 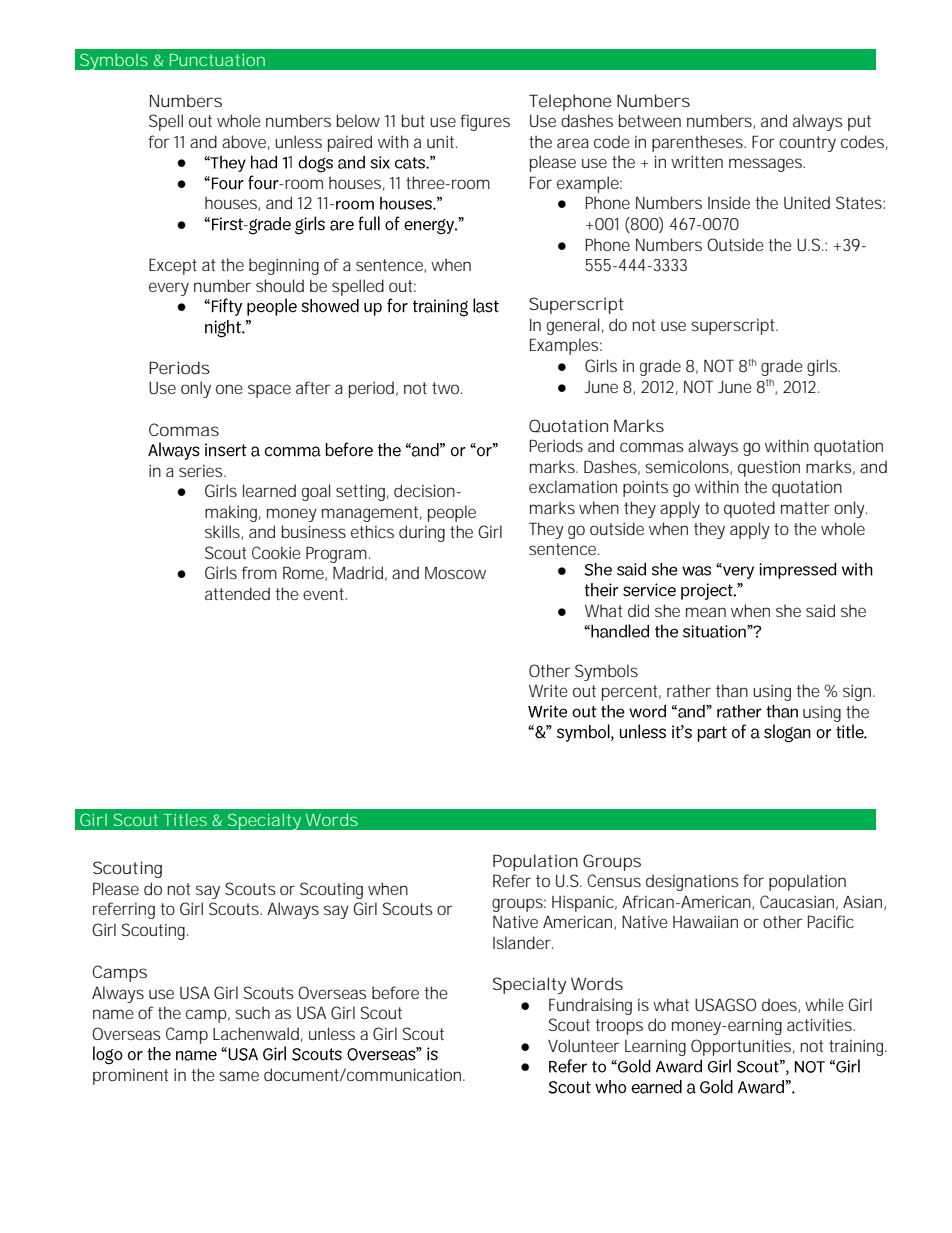 What do you see at coordinates (821, 1024) in the screenshot?
I see `activities` at bounding box center [821, 1024].
